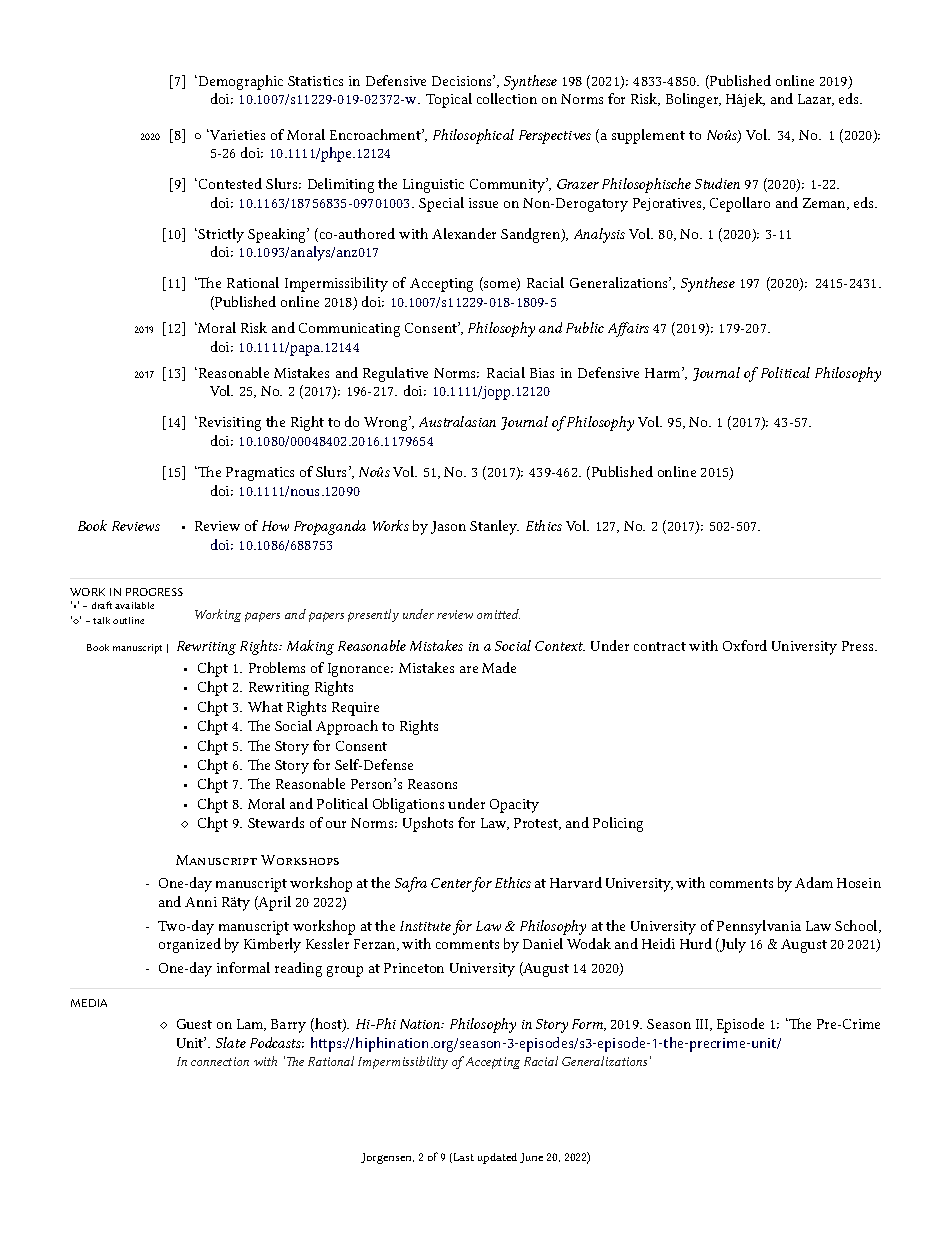 This document has width=952, height=1233. What do you see at coordinates (449, 100) in the document?
I see `Topical` at bounding box center [449, 100].
